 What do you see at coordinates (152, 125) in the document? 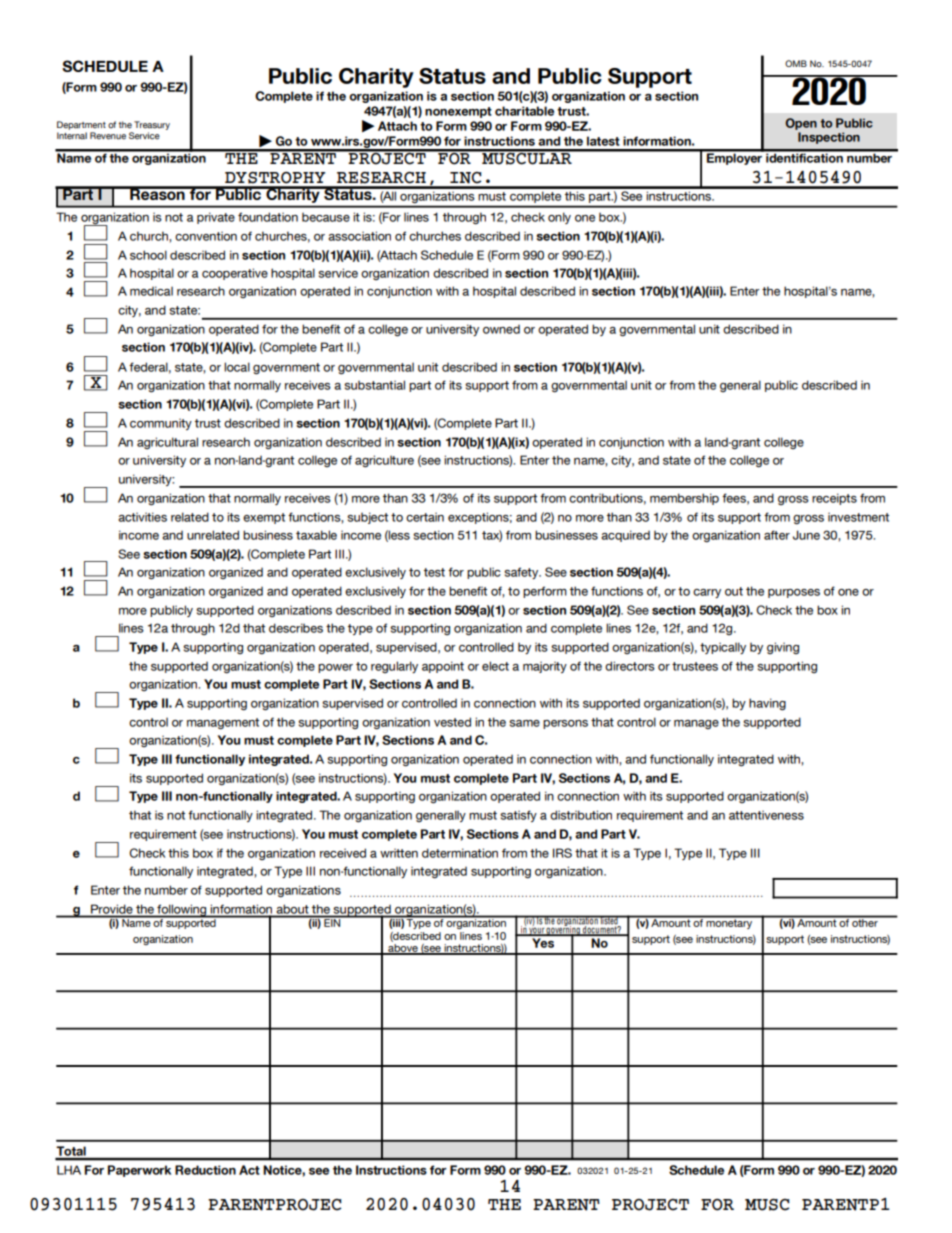
I see `Treasury` at bounding box center [152, 125].
